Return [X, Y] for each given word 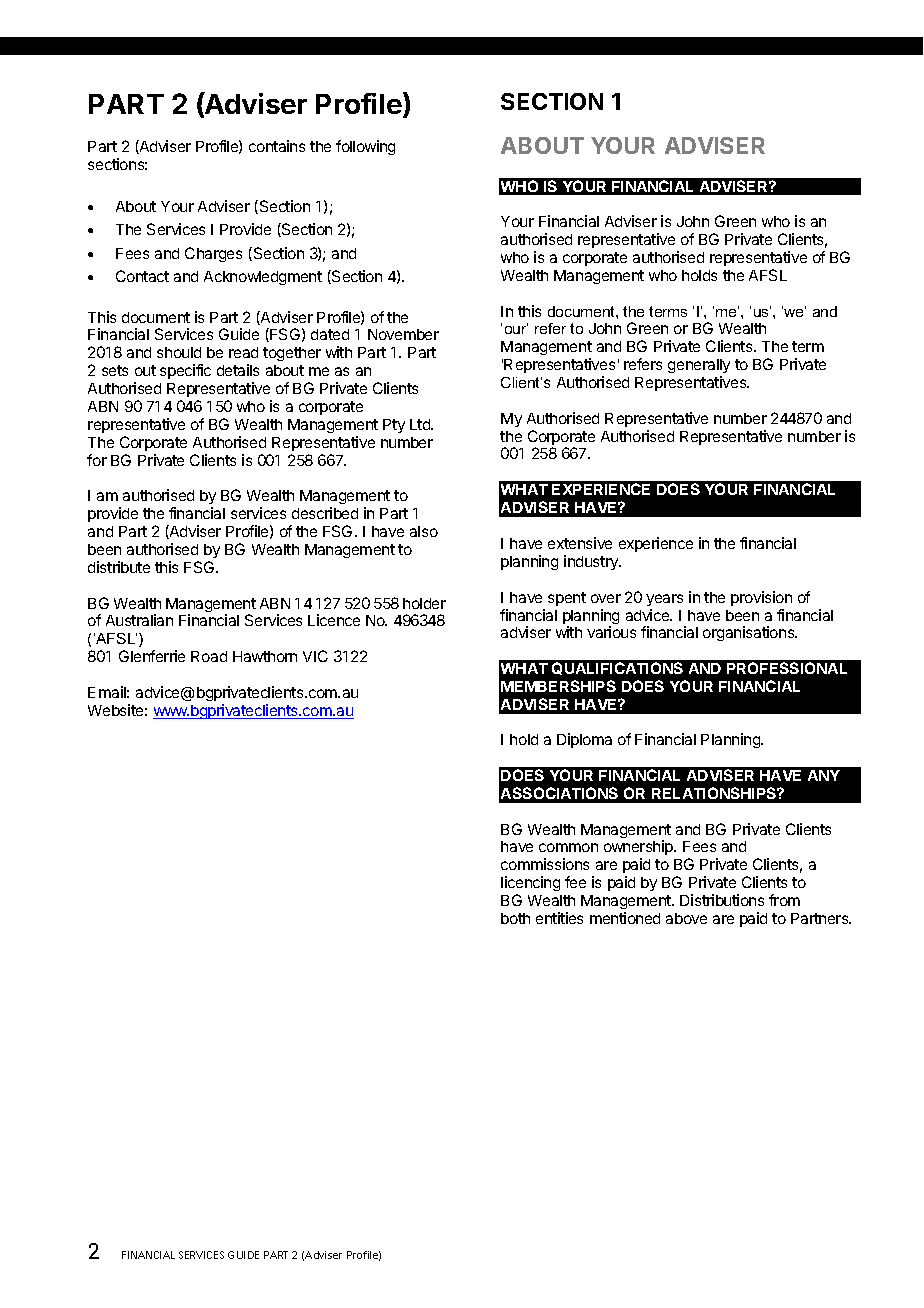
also [424, 531]
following [365, 147]
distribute [119, 567]
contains [277, 146]
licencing [530, 885]
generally [699, 368]
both [515, 918]
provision [761, 598]
